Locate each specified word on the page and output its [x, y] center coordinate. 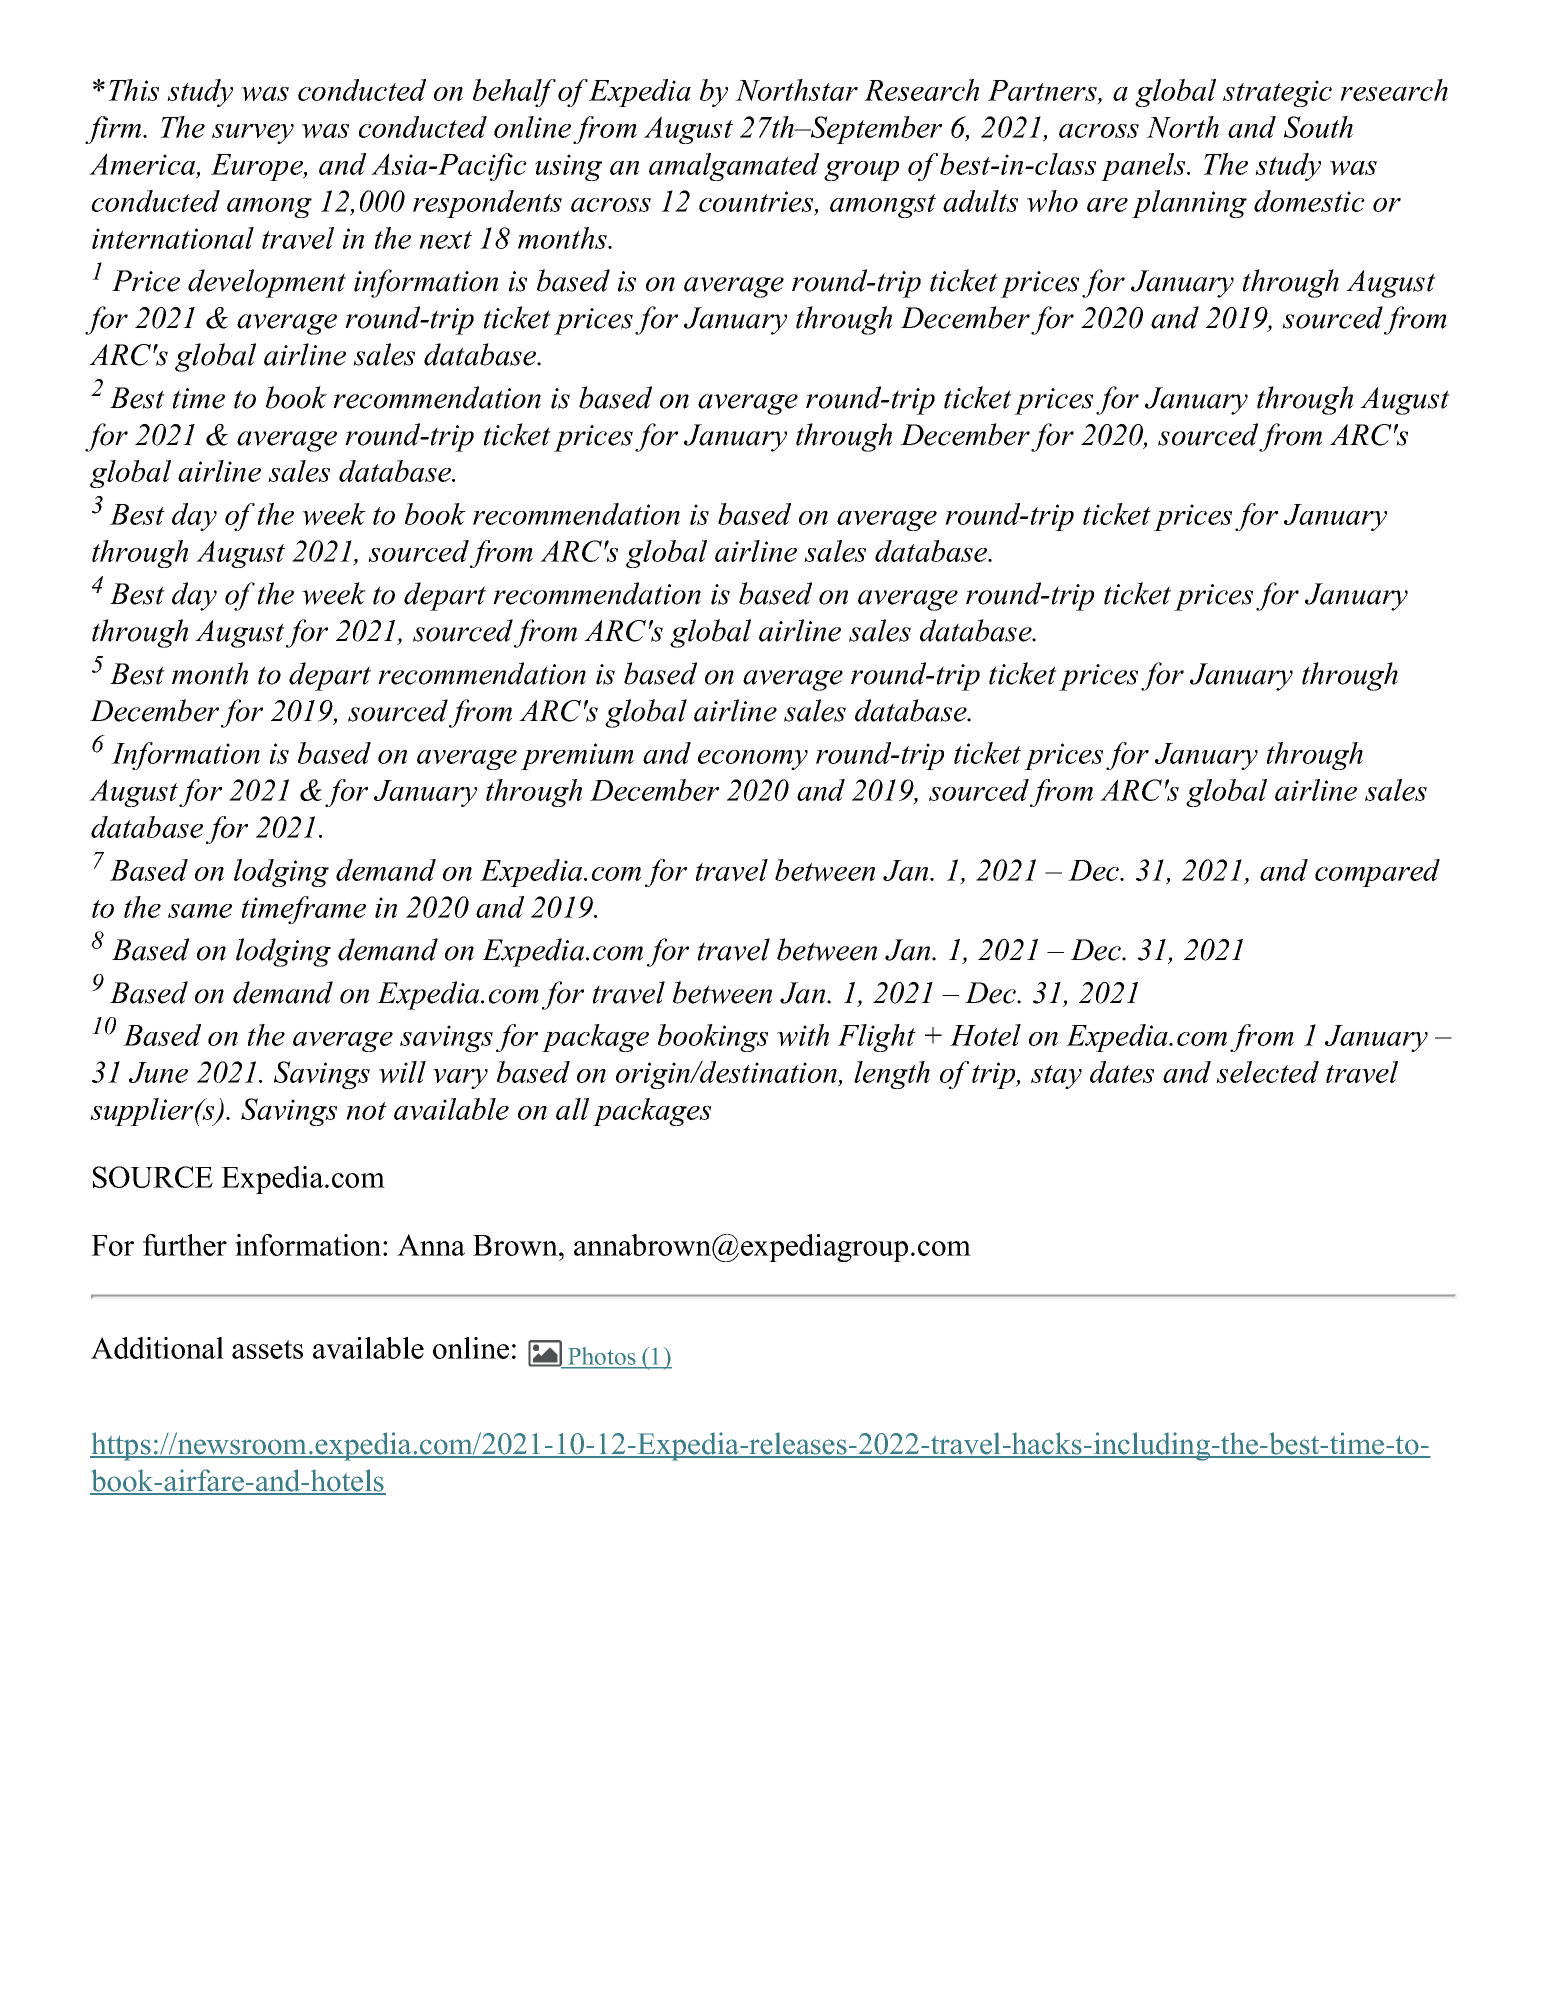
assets [267, 1349]
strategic [1277, 93]
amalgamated [734, 167]
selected [1267, 1072]
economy [753, 760]
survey [253, 134]
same [200, 911]
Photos [602, 1357]
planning [1189, 204]
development [267, 283]
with [803, 1035]
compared [1377, 873]
